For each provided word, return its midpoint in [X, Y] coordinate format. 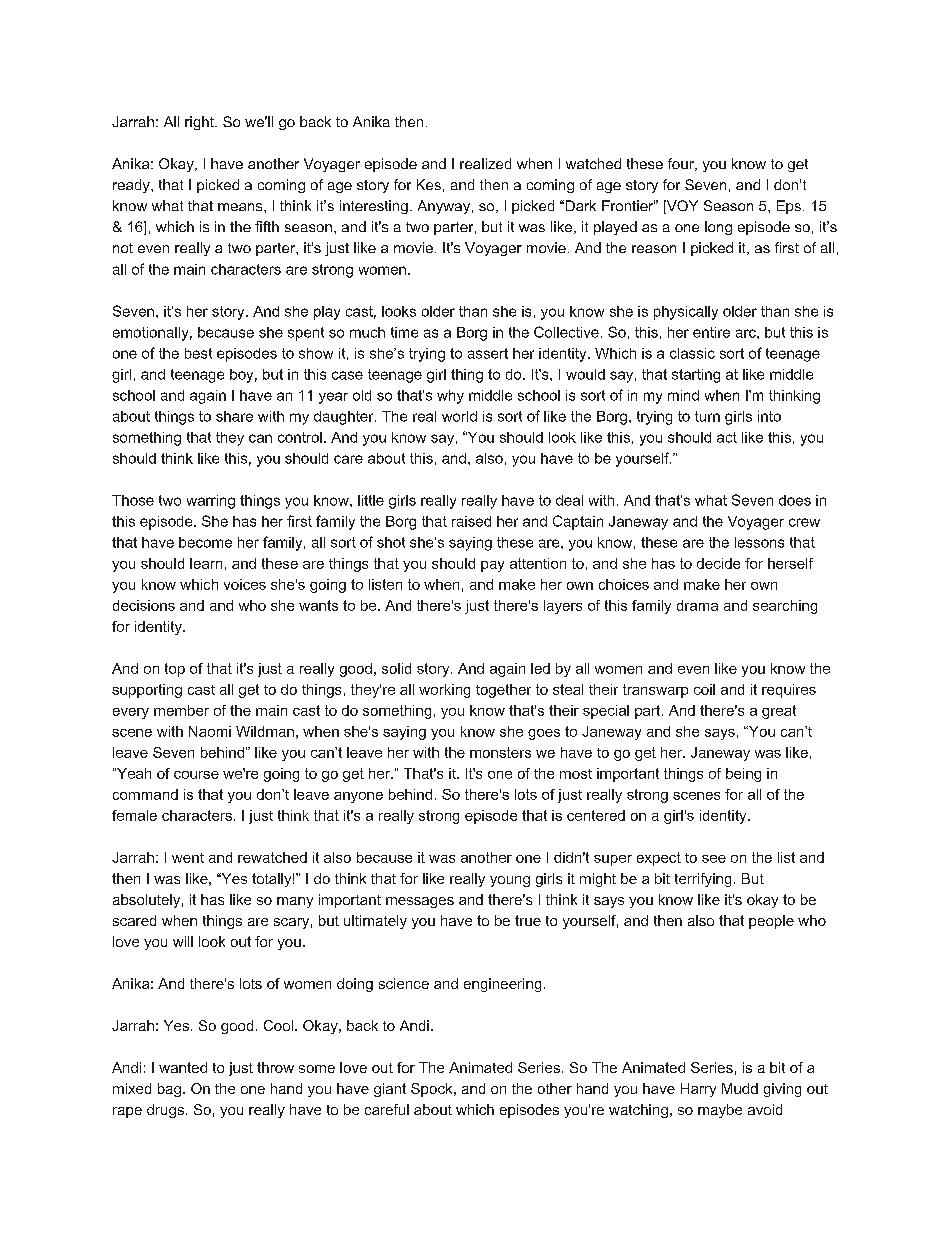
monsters [500, 752]
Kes [429, 184]
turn [707, 416]
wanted [183, 1067]
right [200, 123]
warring [211, 502]
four [682, 164]
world [459, 416]
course [196, 775]
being [743, 775]
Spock [433, 1090]
